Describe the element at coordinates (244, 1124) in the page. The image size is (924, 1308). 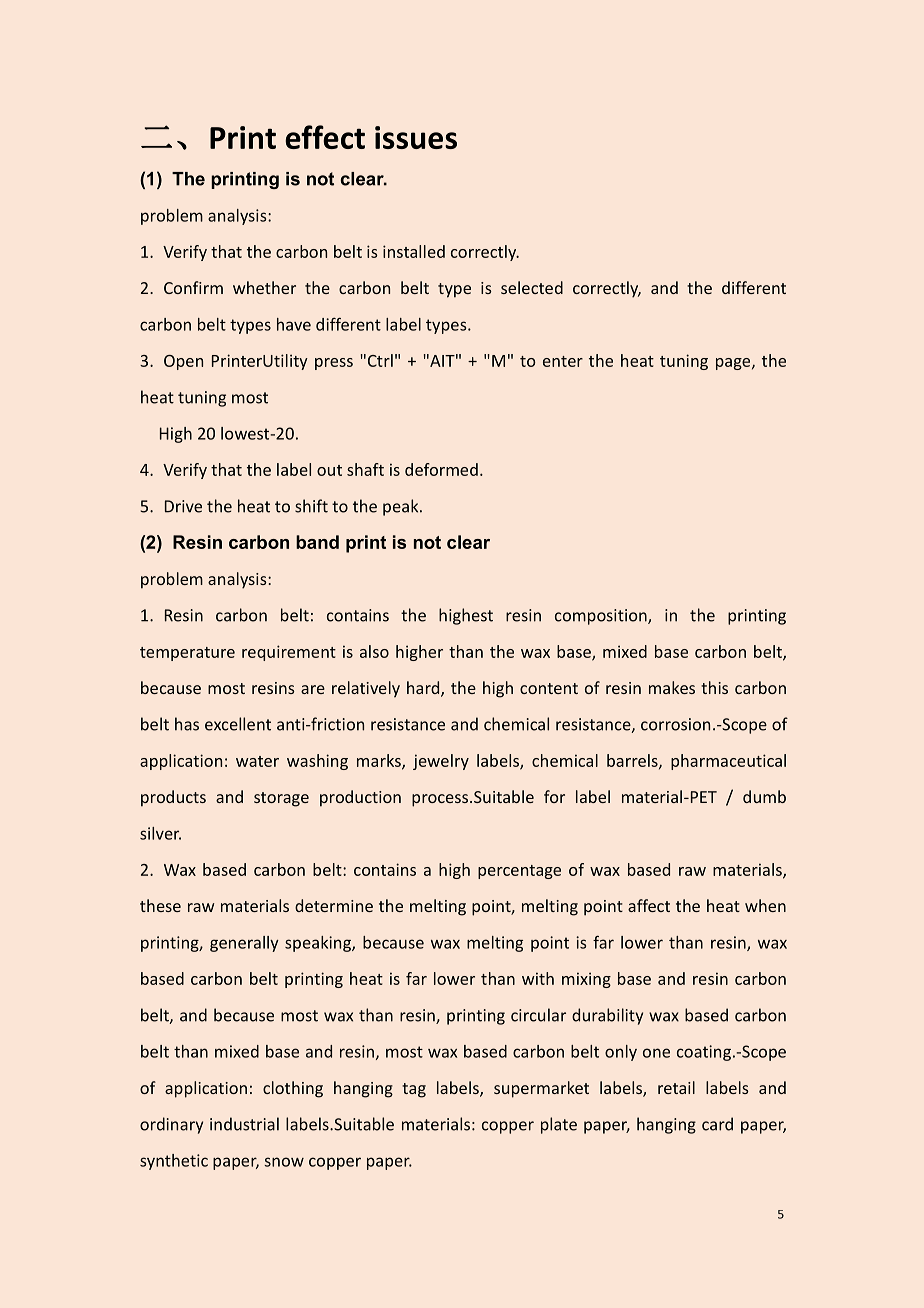
I see `industrial` at that location.
